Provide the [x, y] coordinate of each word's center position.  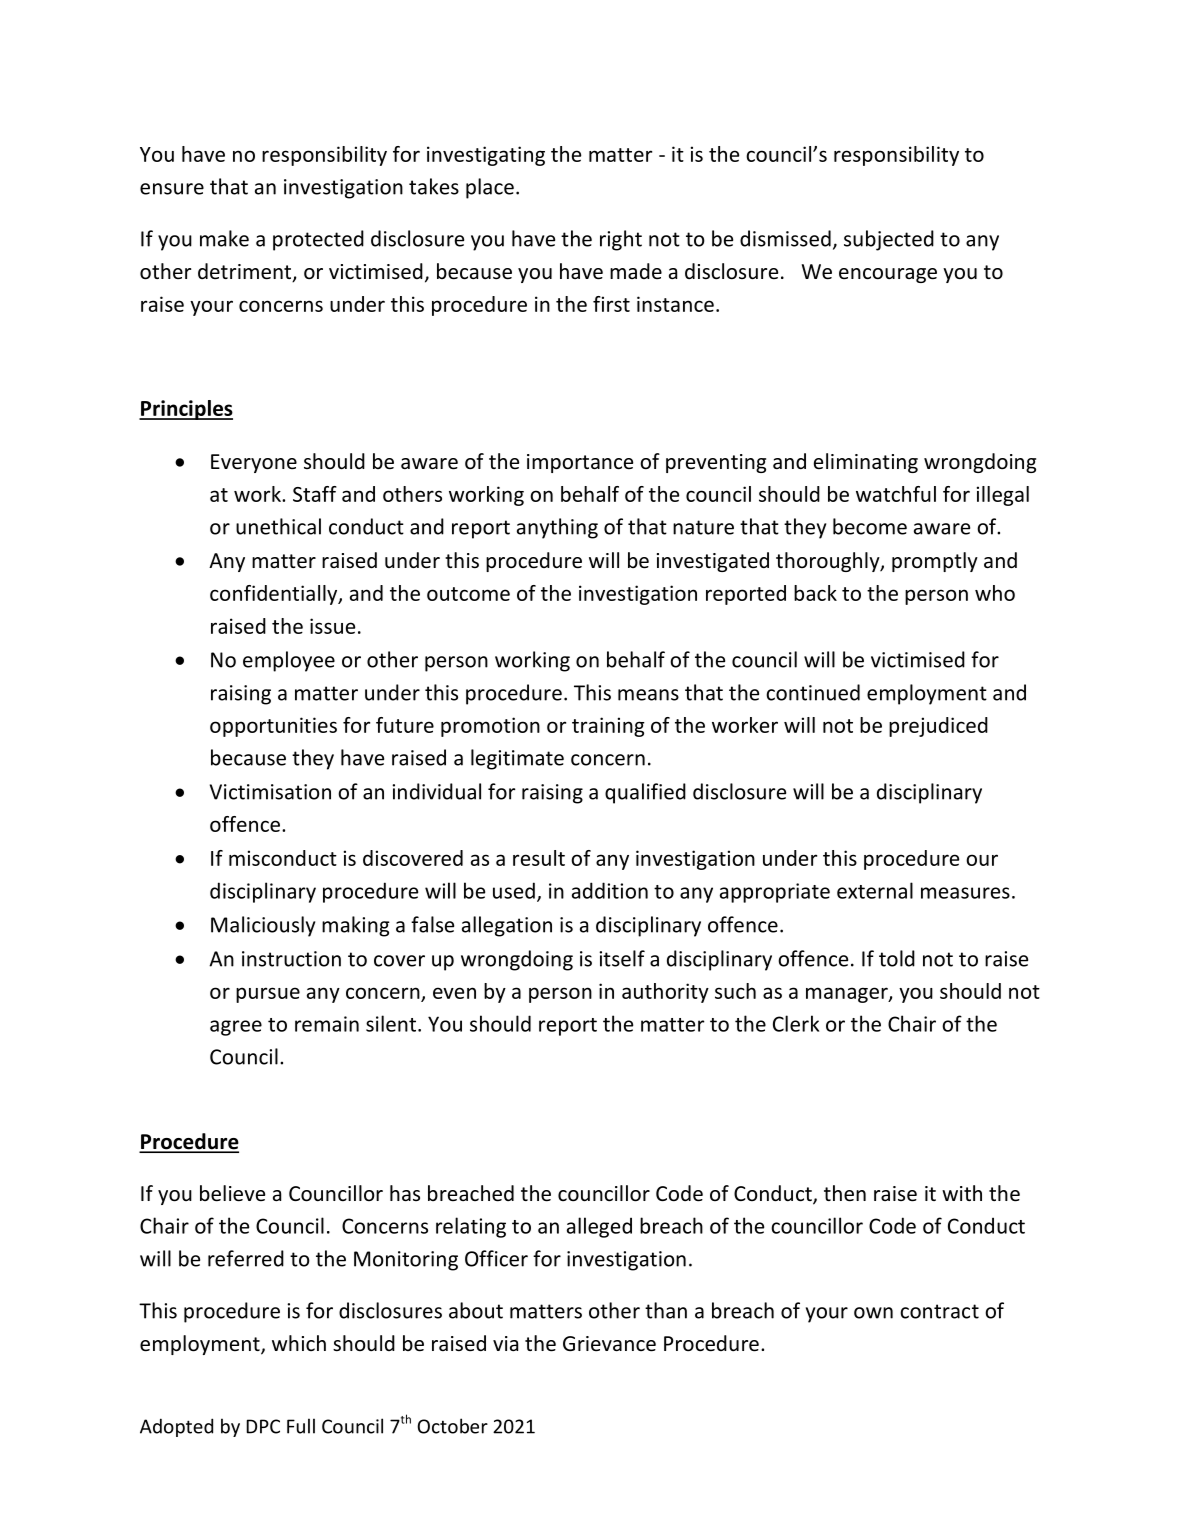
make [224, 238]
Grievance [609, 1344]
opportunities [273, 727]
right [621, 240]
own [873, 1313]
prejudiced [938, 727]
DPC [263, 1426]
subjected [889, 240]
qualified [645, 793]
